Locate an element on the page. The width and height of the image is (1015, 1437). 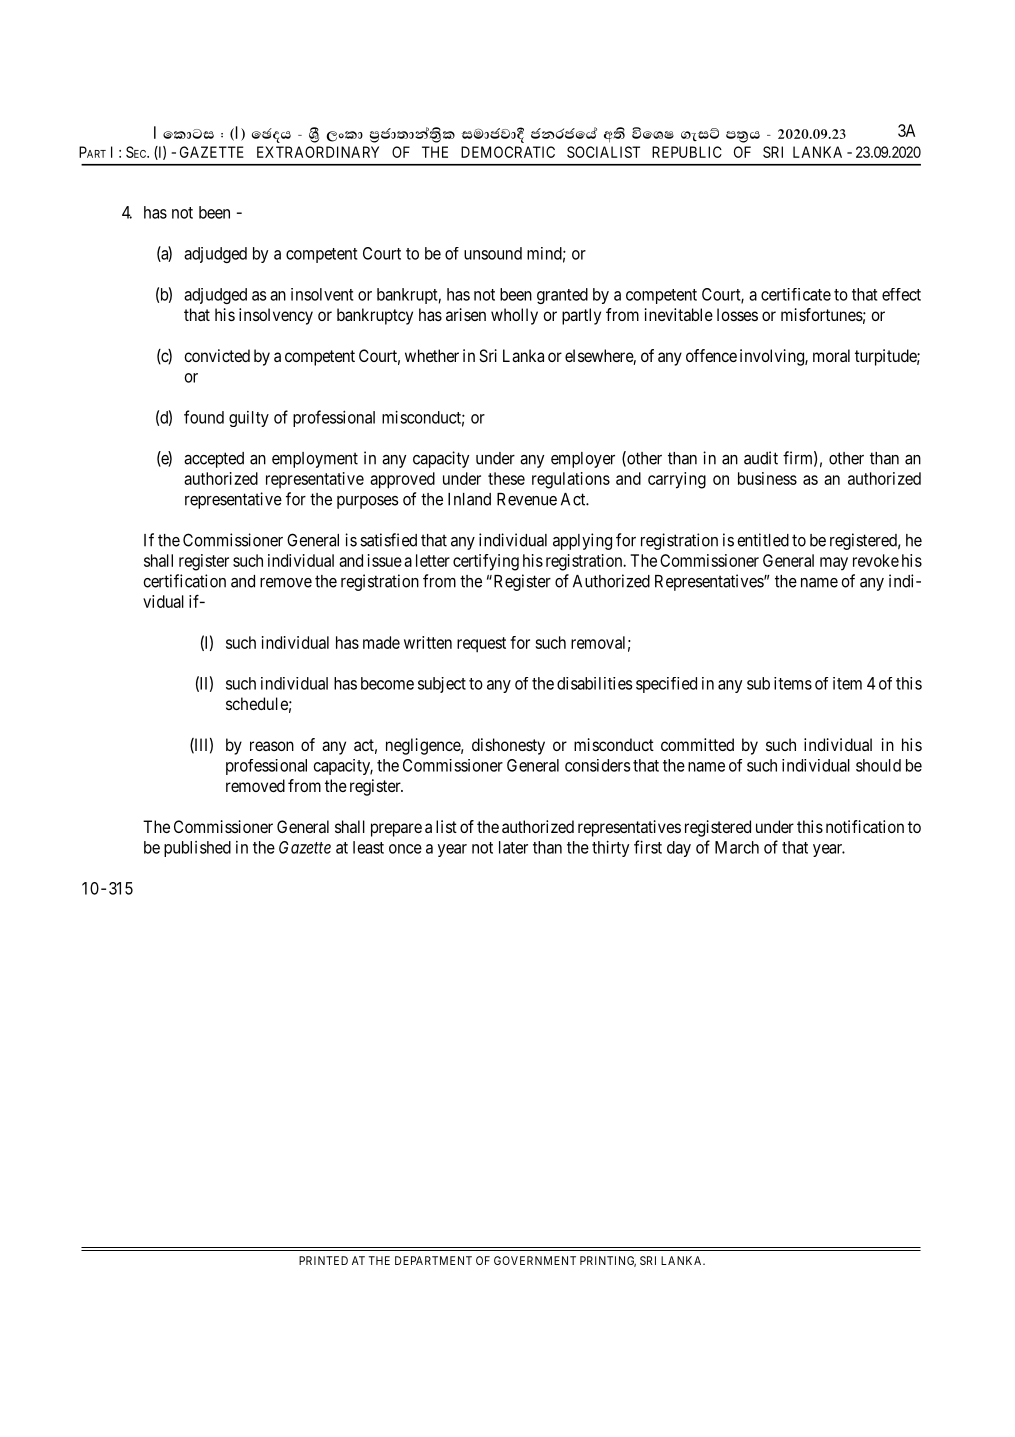
guilty is located at coordinates (249, 419).
